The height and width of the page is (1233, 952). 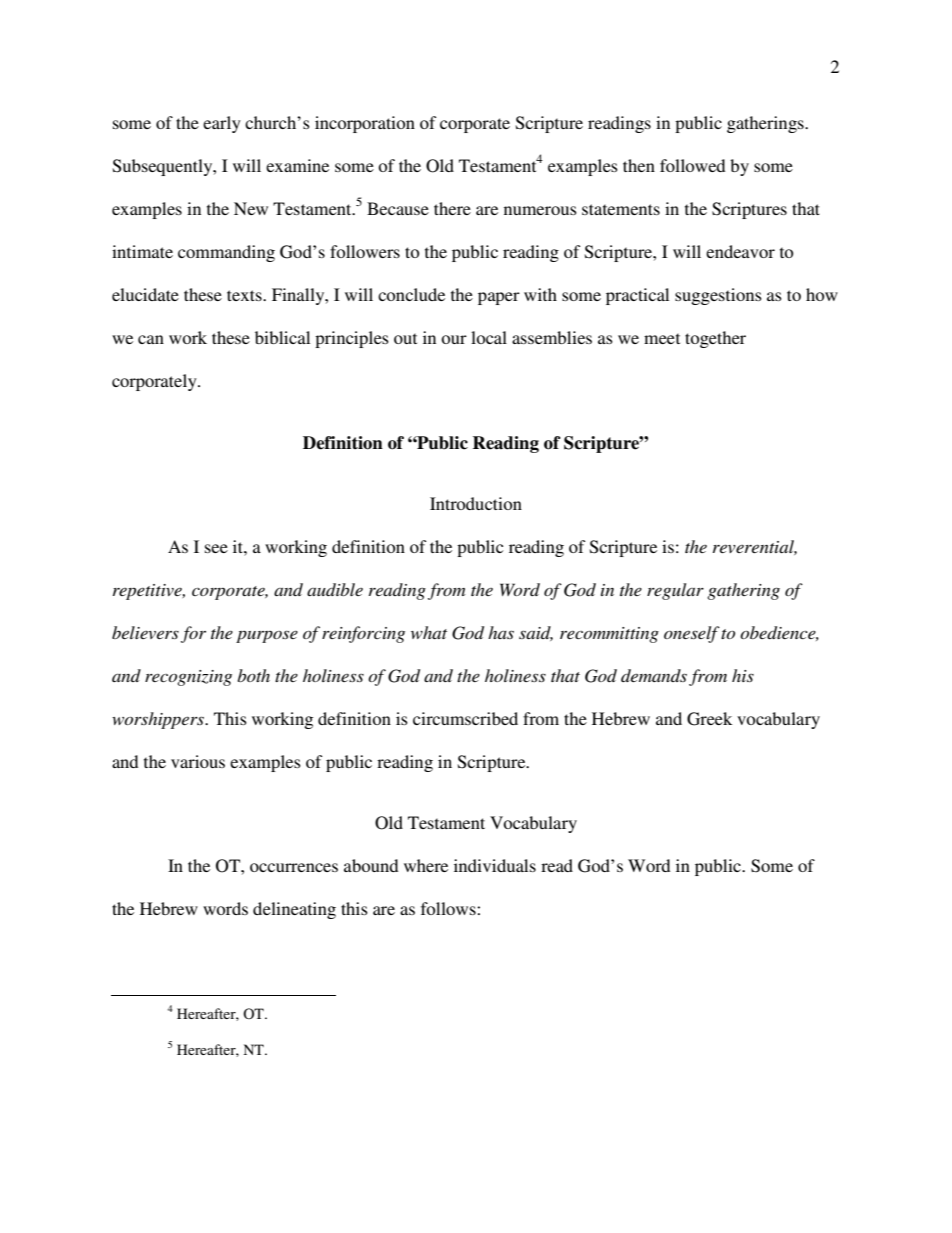 What do you see at coordinates (294, 867) in the page?
I see `occurrences` at bounding box center [294, 867].
